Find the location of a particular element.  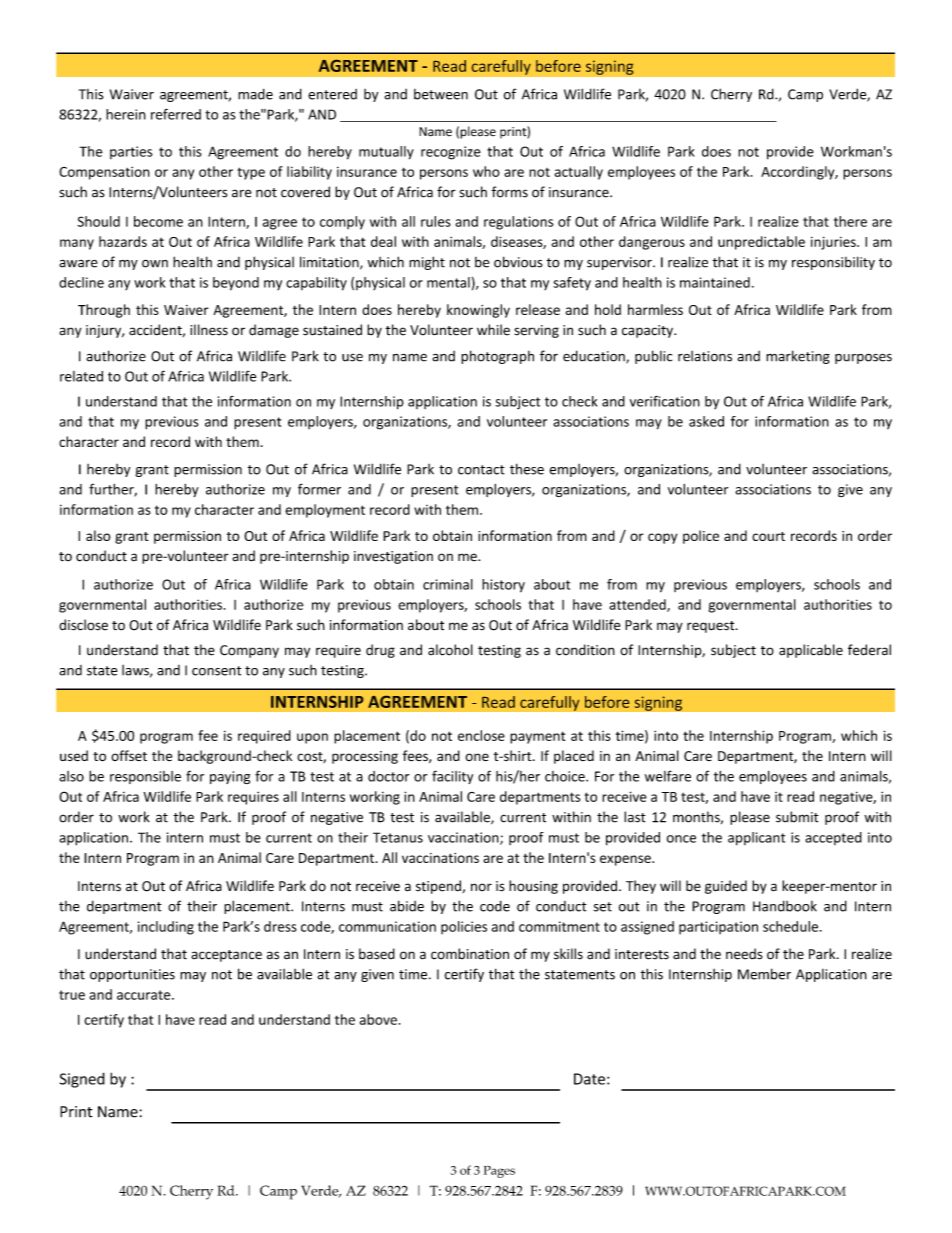

referred is located at coordinates (176, 114).
